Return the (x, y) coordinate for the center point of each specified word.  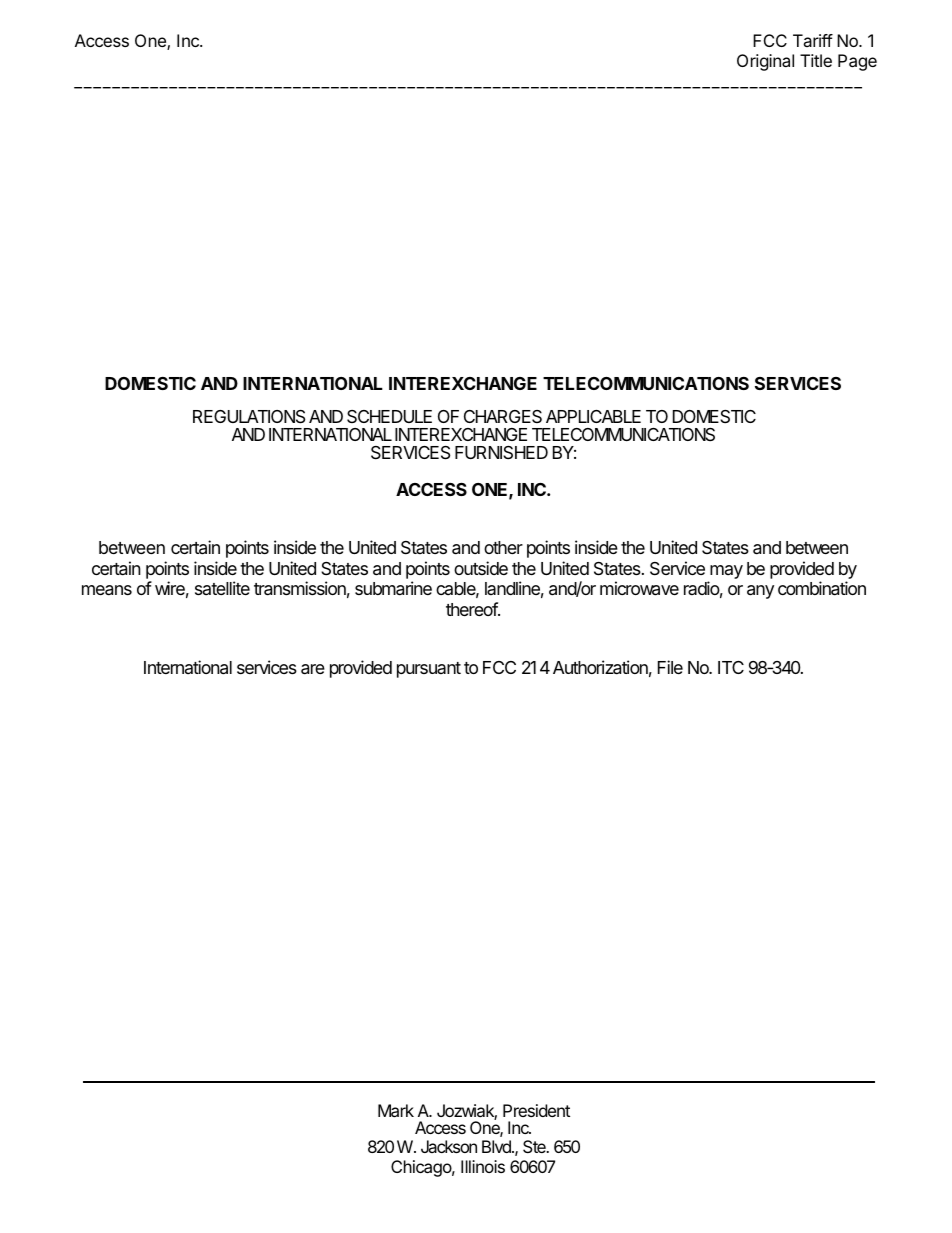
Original (765, 62)
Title (816, 60)
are (313, 669)
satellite (222, 588)
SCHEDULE (389, 416)
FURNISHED (501, 452)
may (725, 573)
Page (857, 62)
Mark (396, 1110)
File (670, 667)
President (536, 1110)
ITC (731, 667)
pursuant (429, 670)
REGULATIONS (249, 417)
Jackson (449, 1146)
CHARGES (503, 416)
